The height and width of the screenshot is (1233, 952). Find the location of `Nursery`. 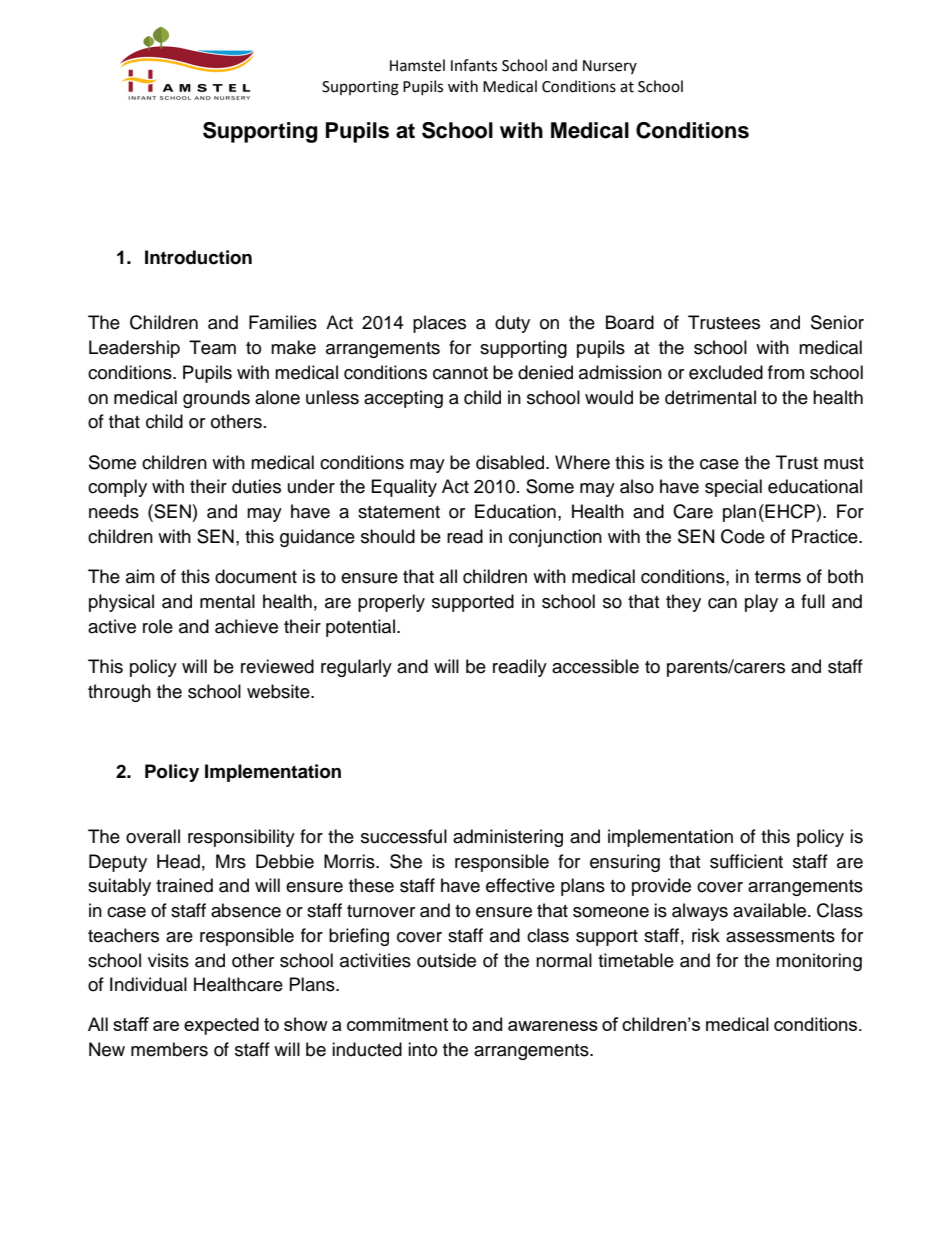

Nursery is located at coordinates (610, 67).
